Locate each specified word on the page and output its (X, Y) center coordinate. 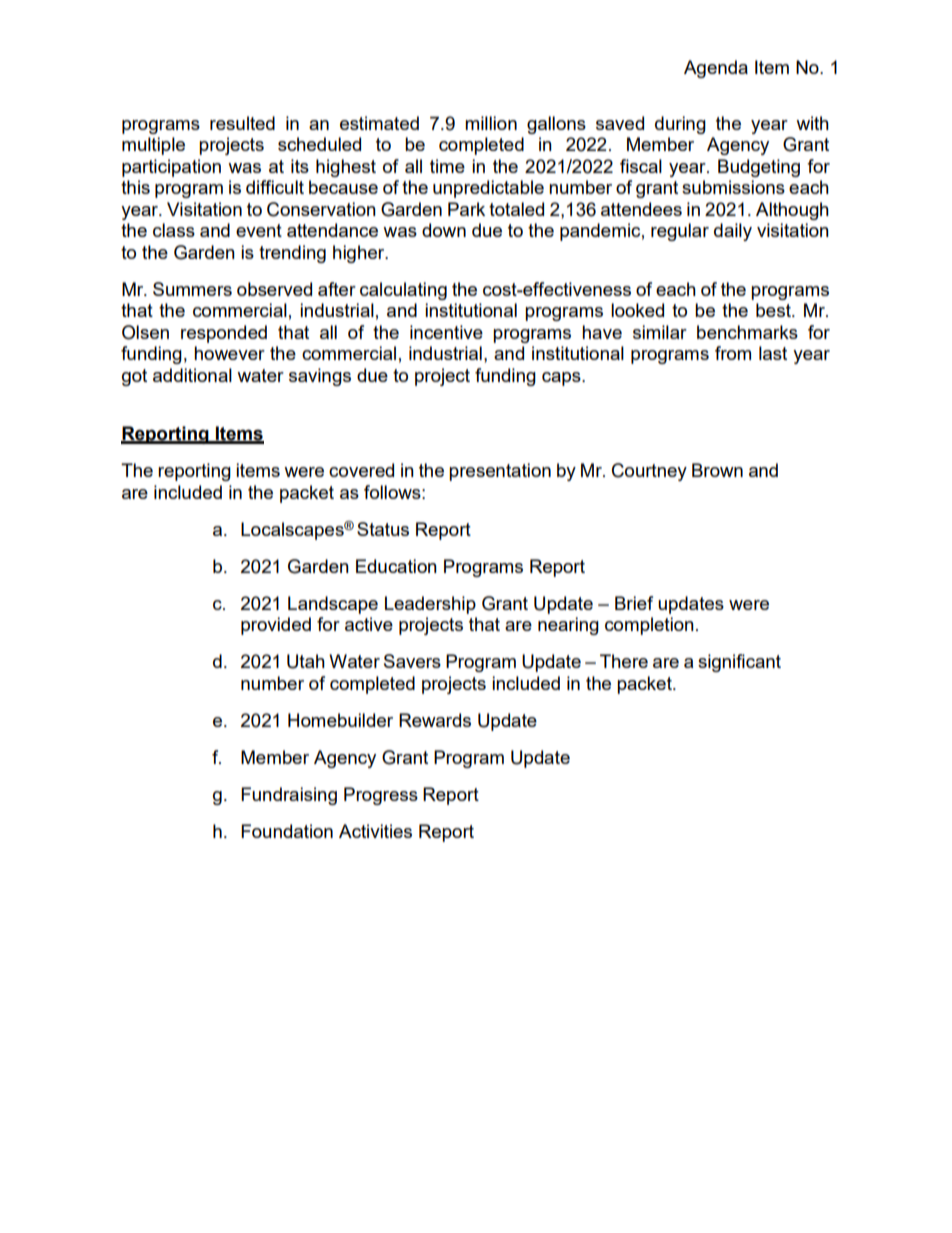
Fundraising (289, 796)
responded (224, 334)
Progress (381, 796)
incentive (446, 332)
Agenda (716, 69)
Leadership (430, 605)
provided (276, 626)
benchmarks (747, 332)
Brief (634, 603)
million (491, 123)
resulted (242, 123)
